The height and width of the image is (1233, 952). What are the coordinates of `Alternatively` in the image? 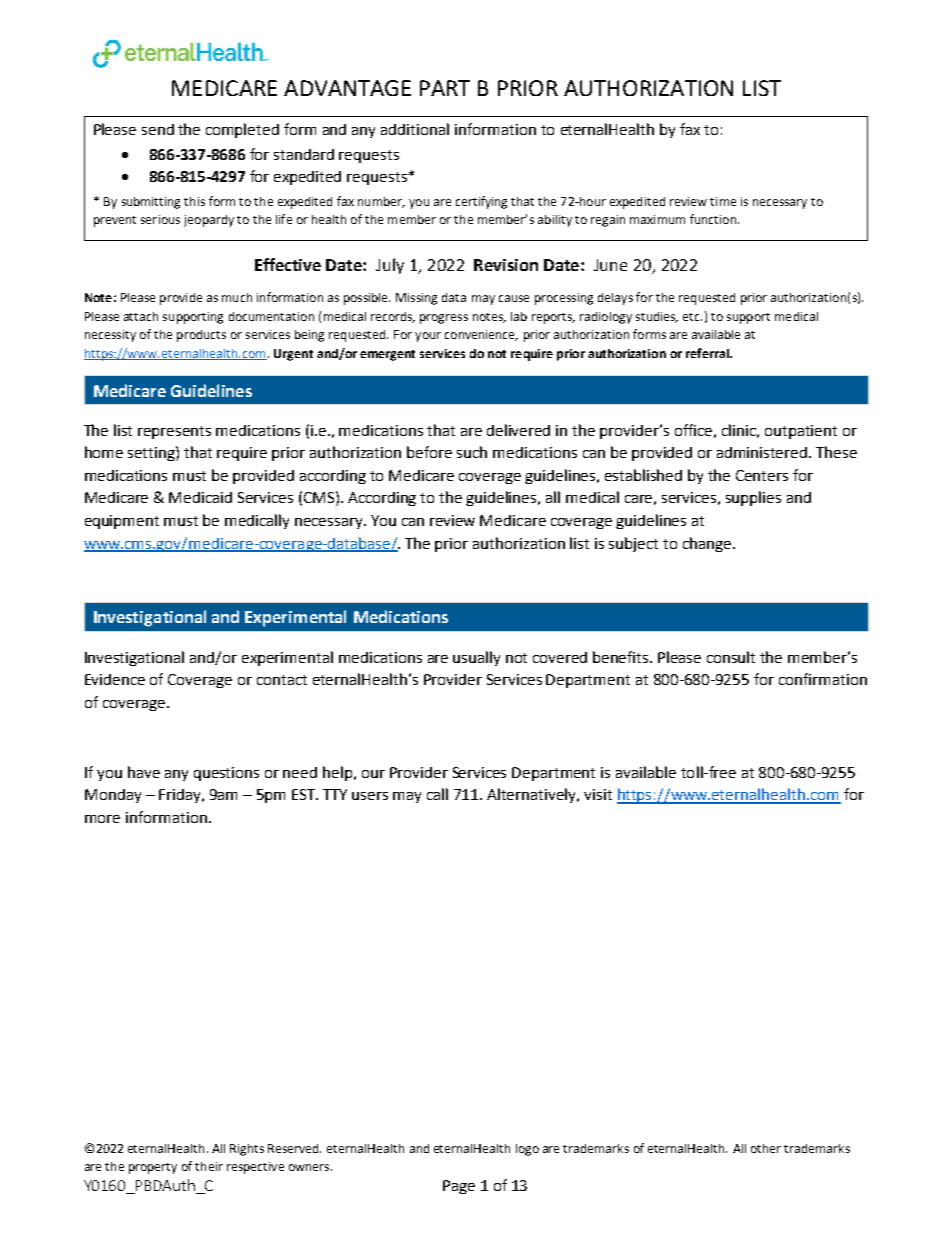 It's located at (533, 795).
